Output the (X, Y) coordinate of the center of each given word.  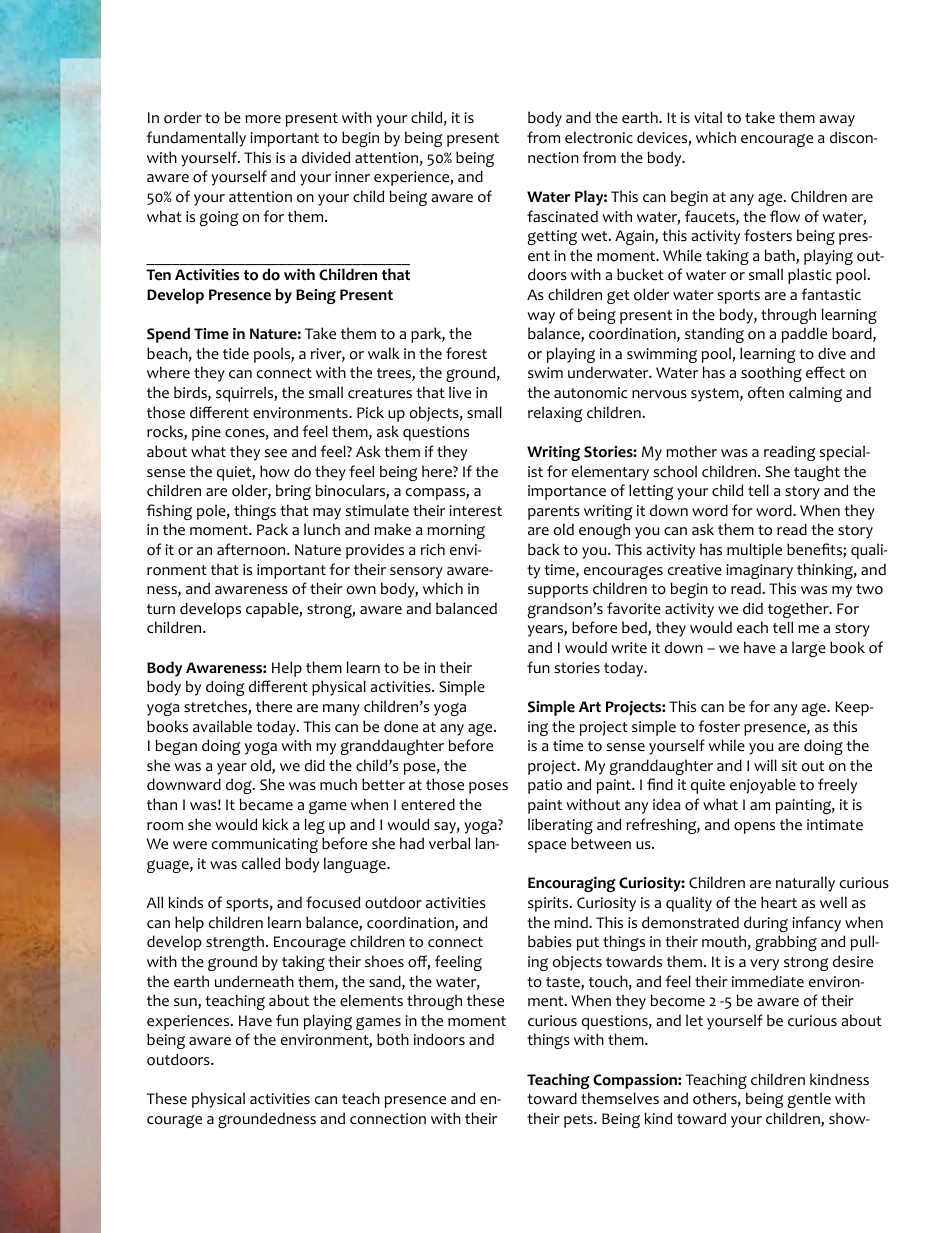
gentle (809, 1100)
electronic (599, 137)
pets (579, 1121)
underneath (254, 981)
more (263, 119)
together (799, 610)
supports (558, 591)
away (837, 121)
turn (161, 609)
